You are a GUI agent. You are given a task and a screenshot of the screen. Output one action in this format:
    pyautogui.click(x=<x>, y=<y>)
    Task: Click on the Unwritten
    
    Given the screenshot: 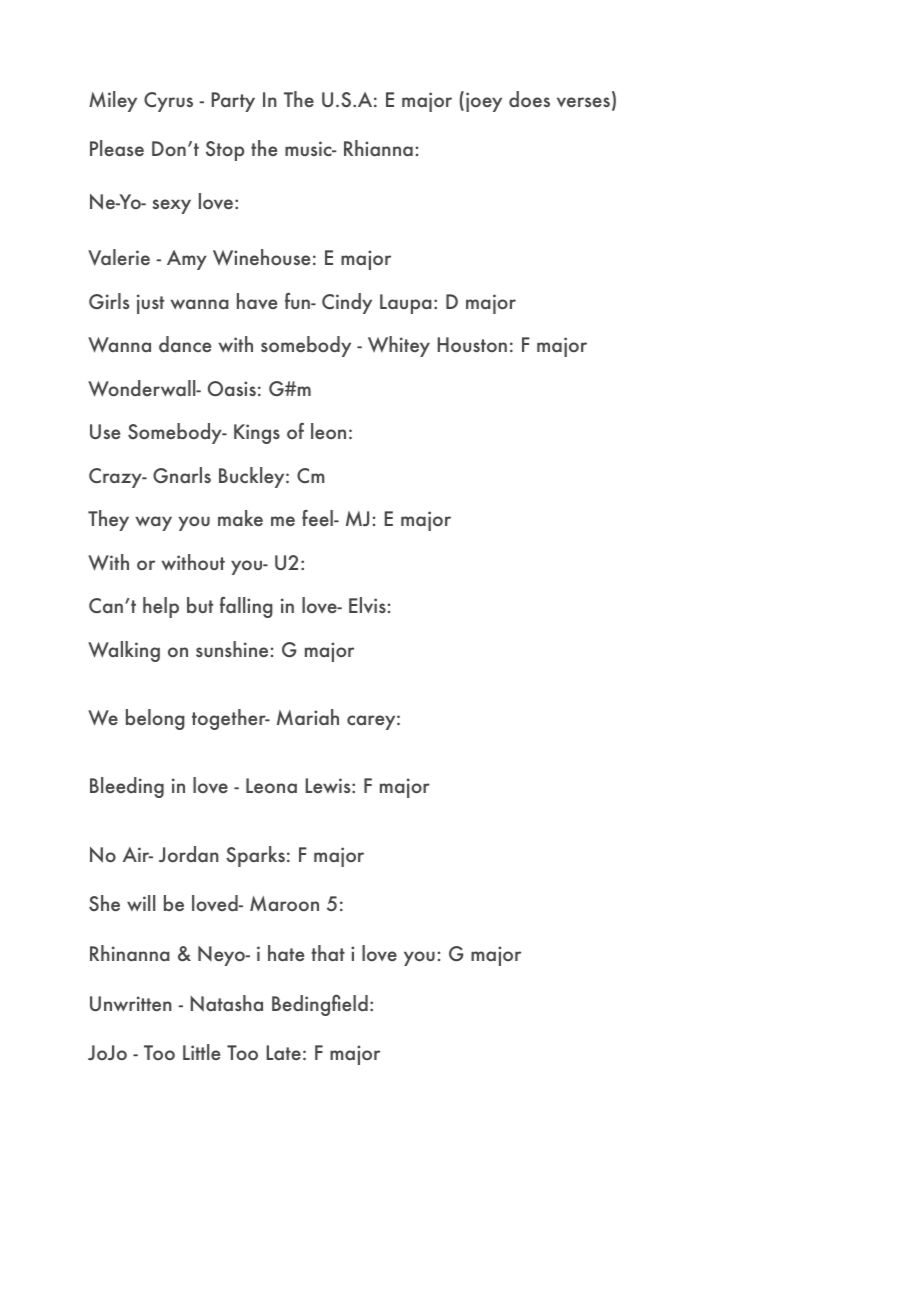 What is the action you would take?
    pyautogui.click(x=131, y=1003)
